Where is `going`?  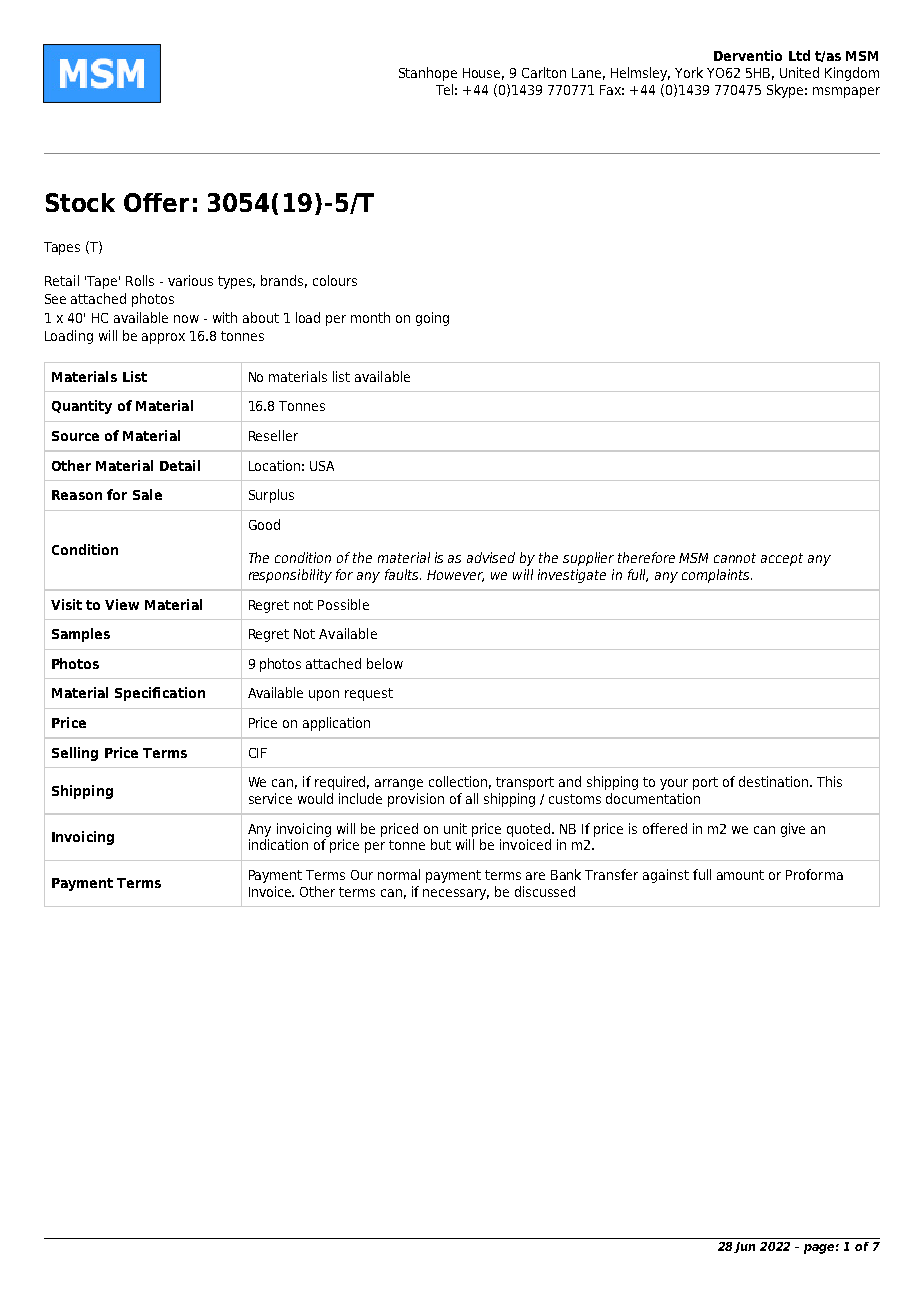
going is located at coordinates (432, 319).
